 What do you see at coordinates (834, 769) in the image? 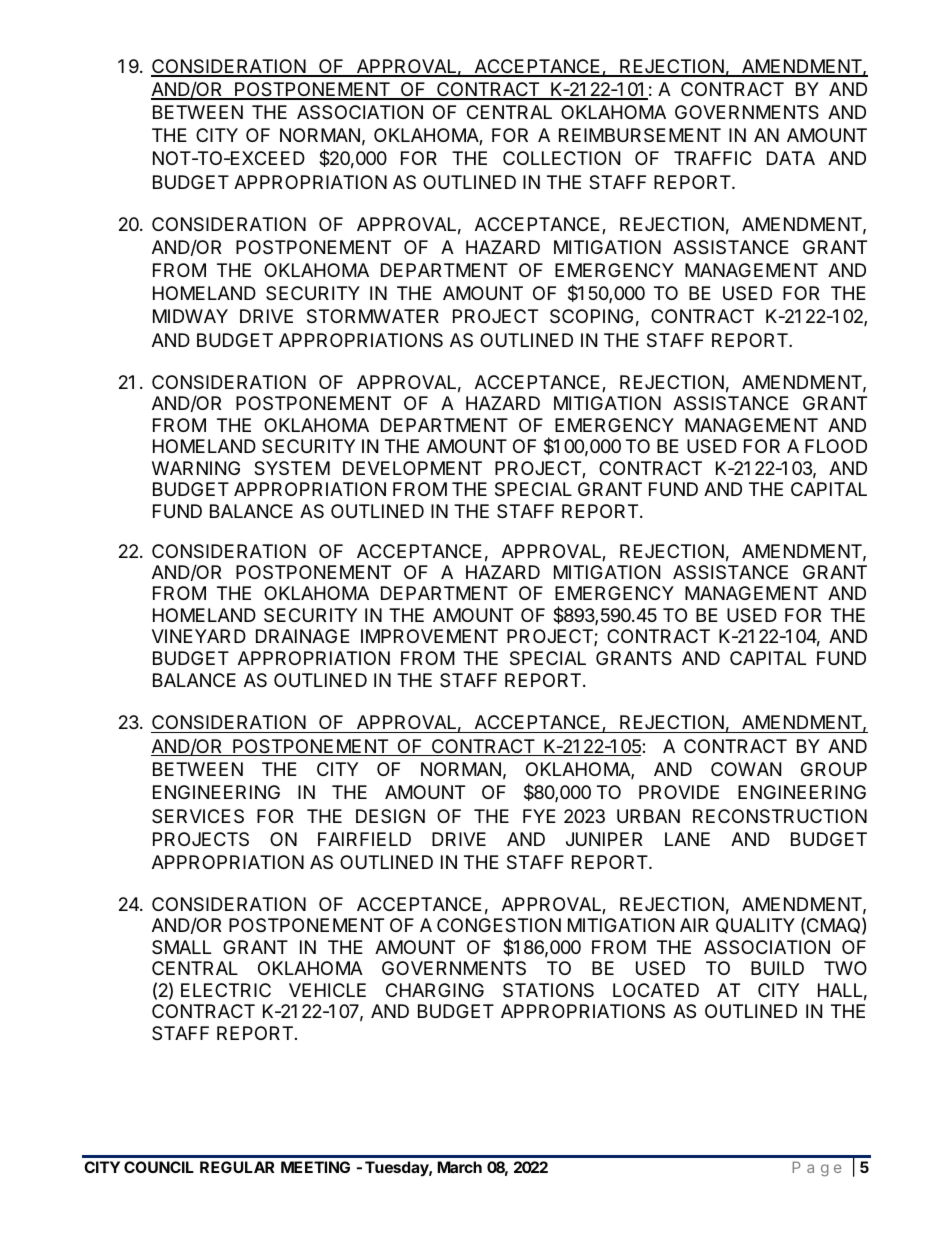
I see `GROUP` at bounding box center [834, 769].
